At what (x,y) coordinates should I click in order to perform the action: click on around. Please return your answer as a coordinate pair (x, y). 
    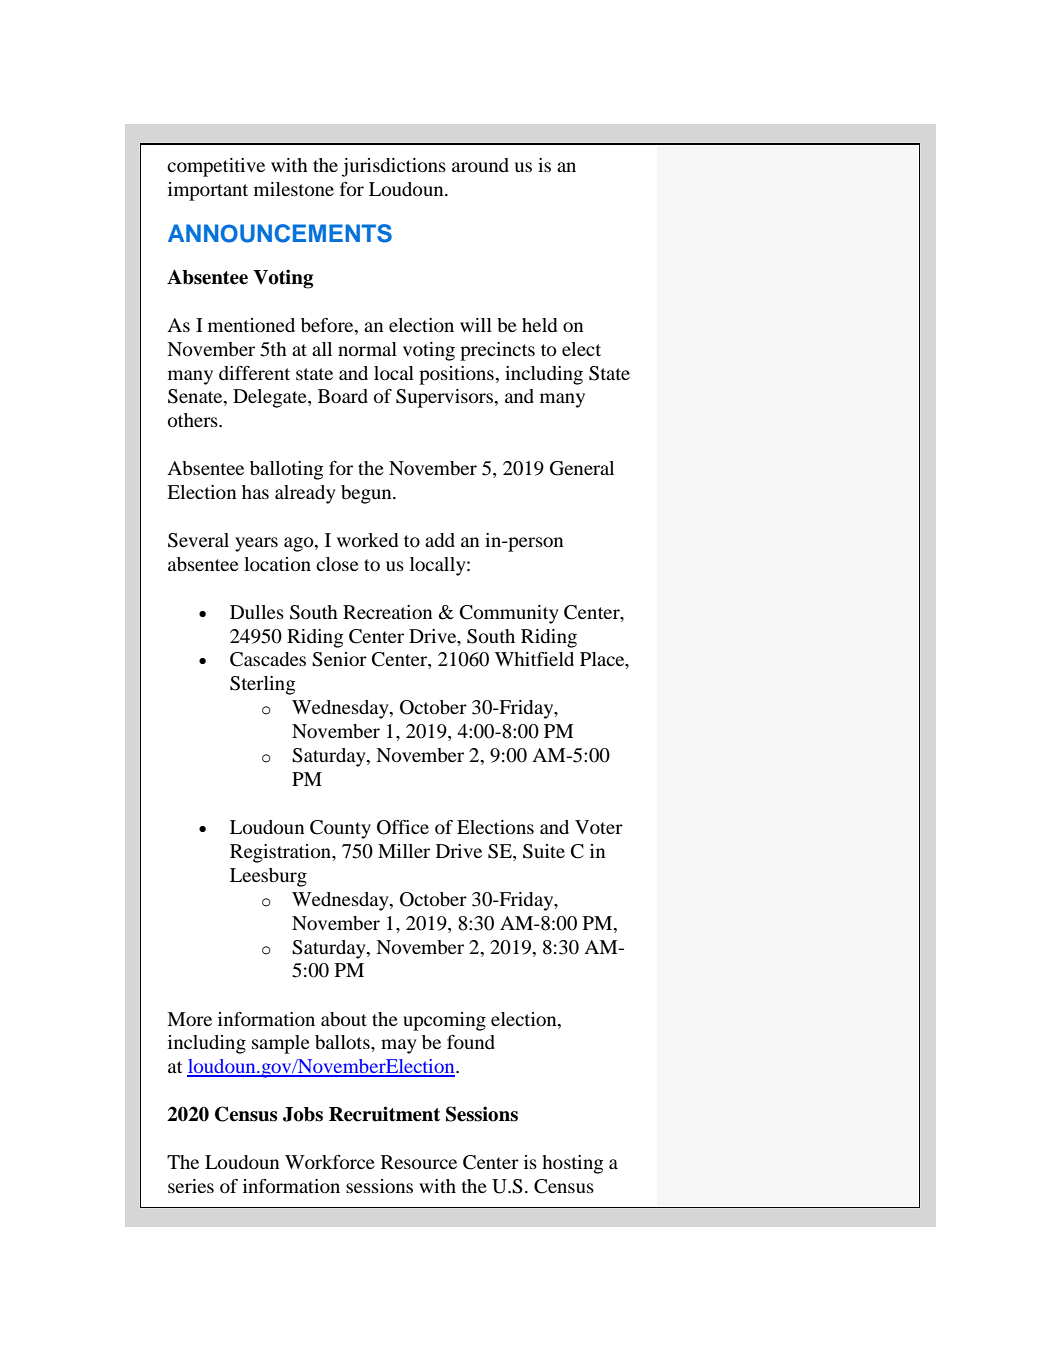
    Looking at the image, I should click on (480, 165).
